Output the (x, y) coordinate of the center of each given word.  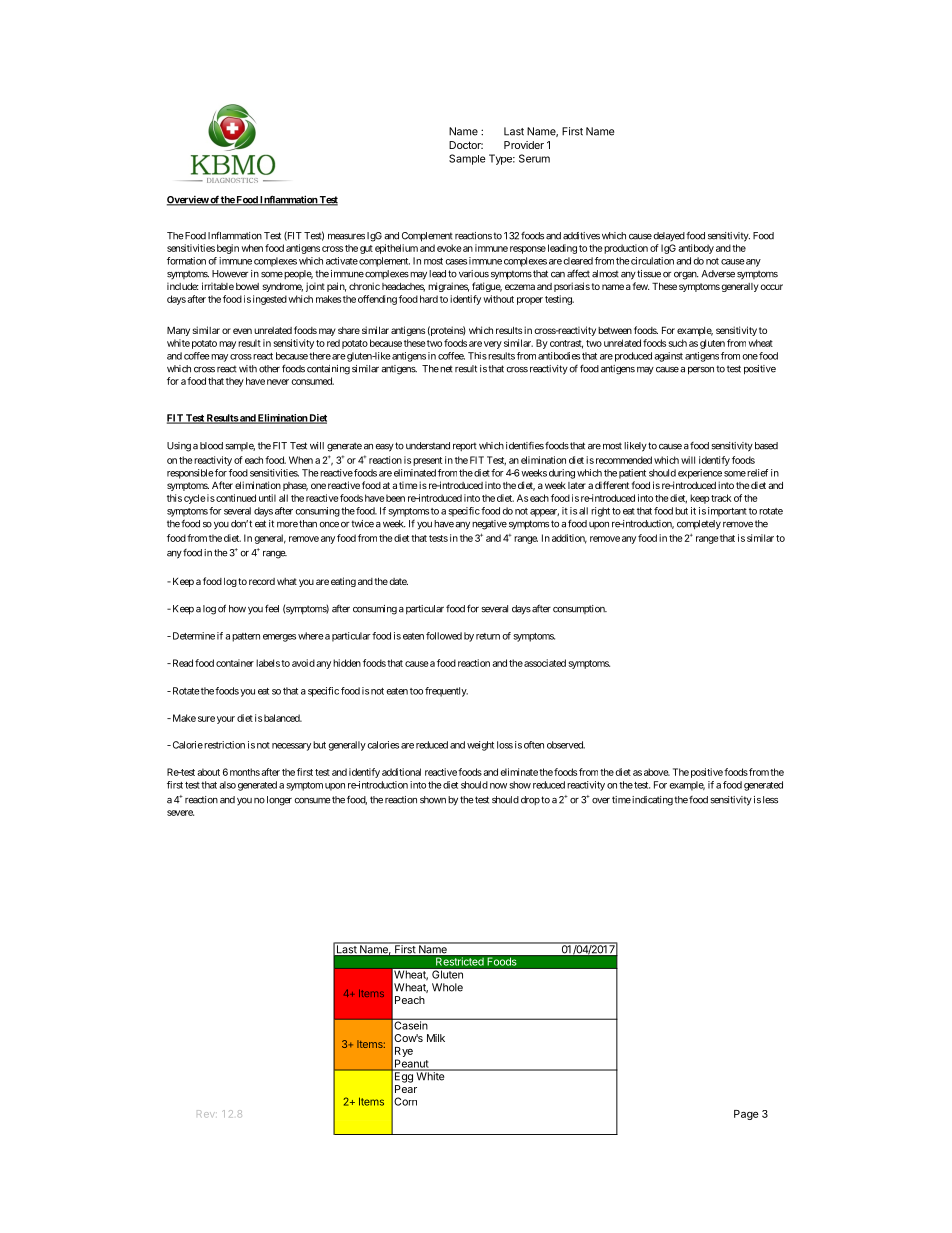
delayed (669, 236)
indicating (651, 801)
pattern (246, 637)
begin (228, 249)
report (465, 446)
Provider (524, 145)
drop (530, 800)
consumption (580, 609)
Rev (206, 1114)
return (488, 636)
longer (279, 801)
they (235, 382)
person (701, 371)
